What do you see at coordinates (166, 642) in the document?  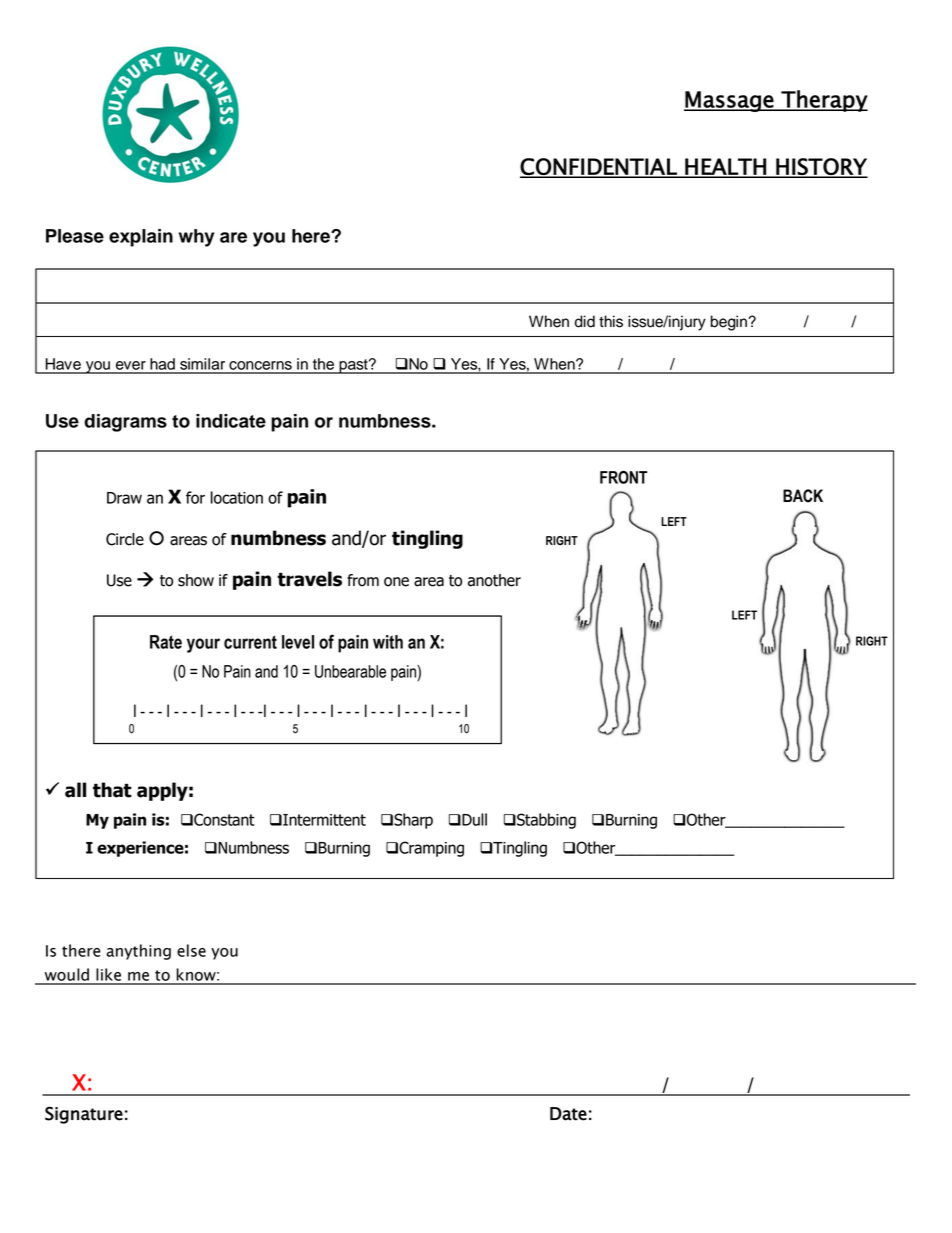 I see `Rate` at bounding box center [166, 642].
